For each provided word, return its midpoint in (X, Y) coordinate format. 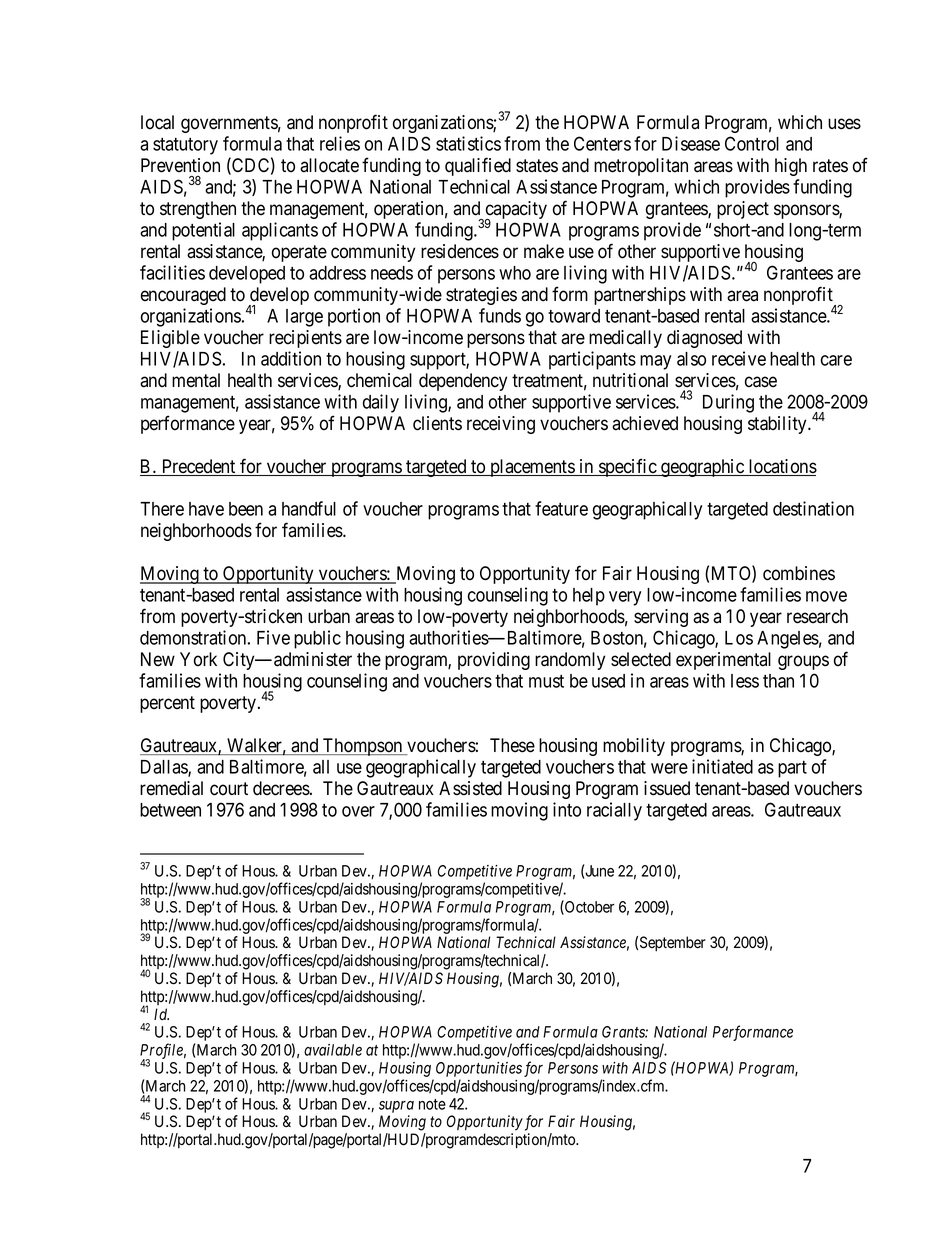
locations (781, 467)
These (512, 745)
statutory (185, 146)
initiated (722, 766)
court (229, 789)
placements (532, 468)
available (333, 1050)
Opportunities (479, 1069)
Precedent (199, 467)
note (432, 1104)
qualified (478, 166)
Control (752, 143)
